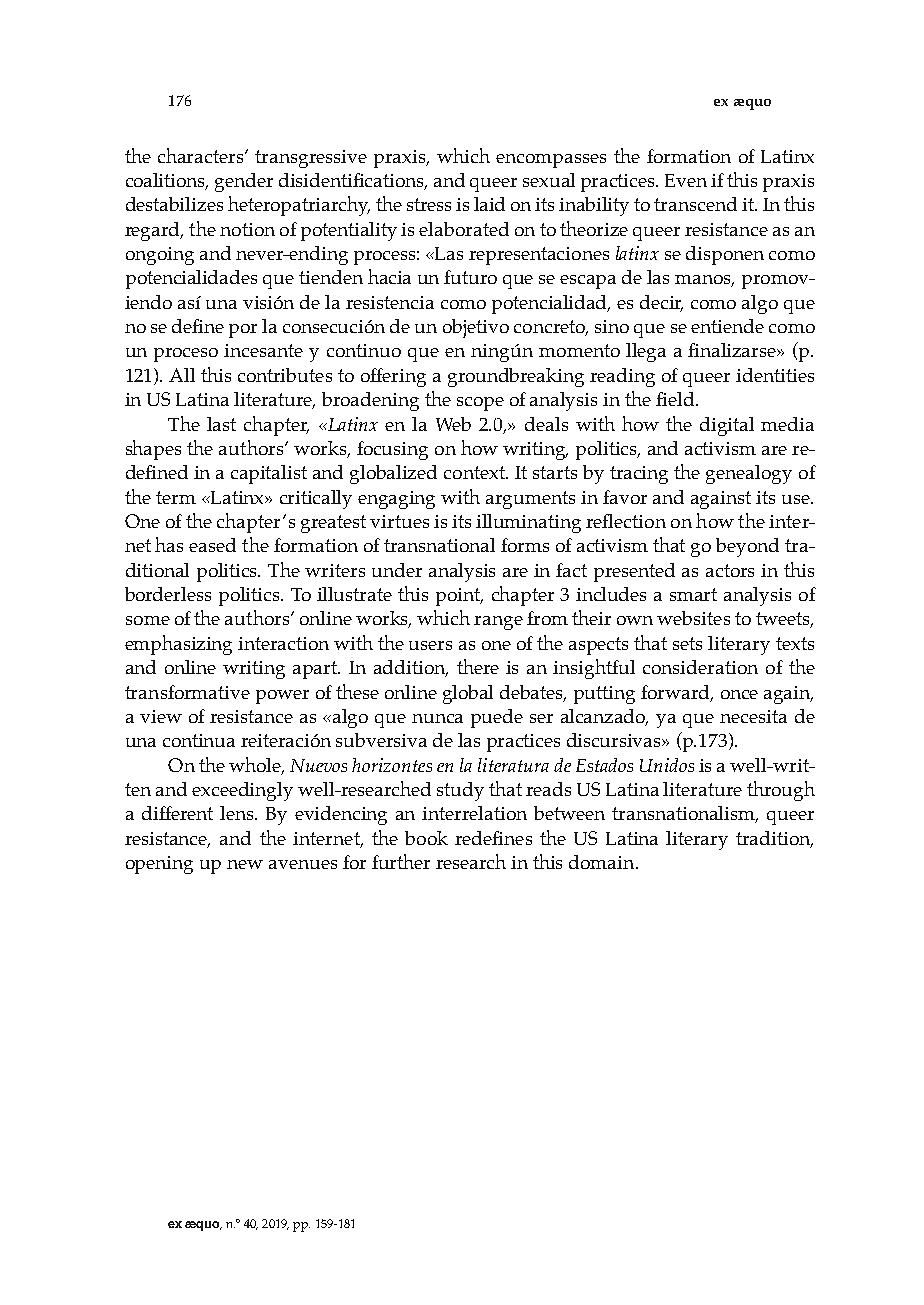  What do you see at coordinates (426, 838) in the document?
I see `book` at bounding box center [426, 838].
